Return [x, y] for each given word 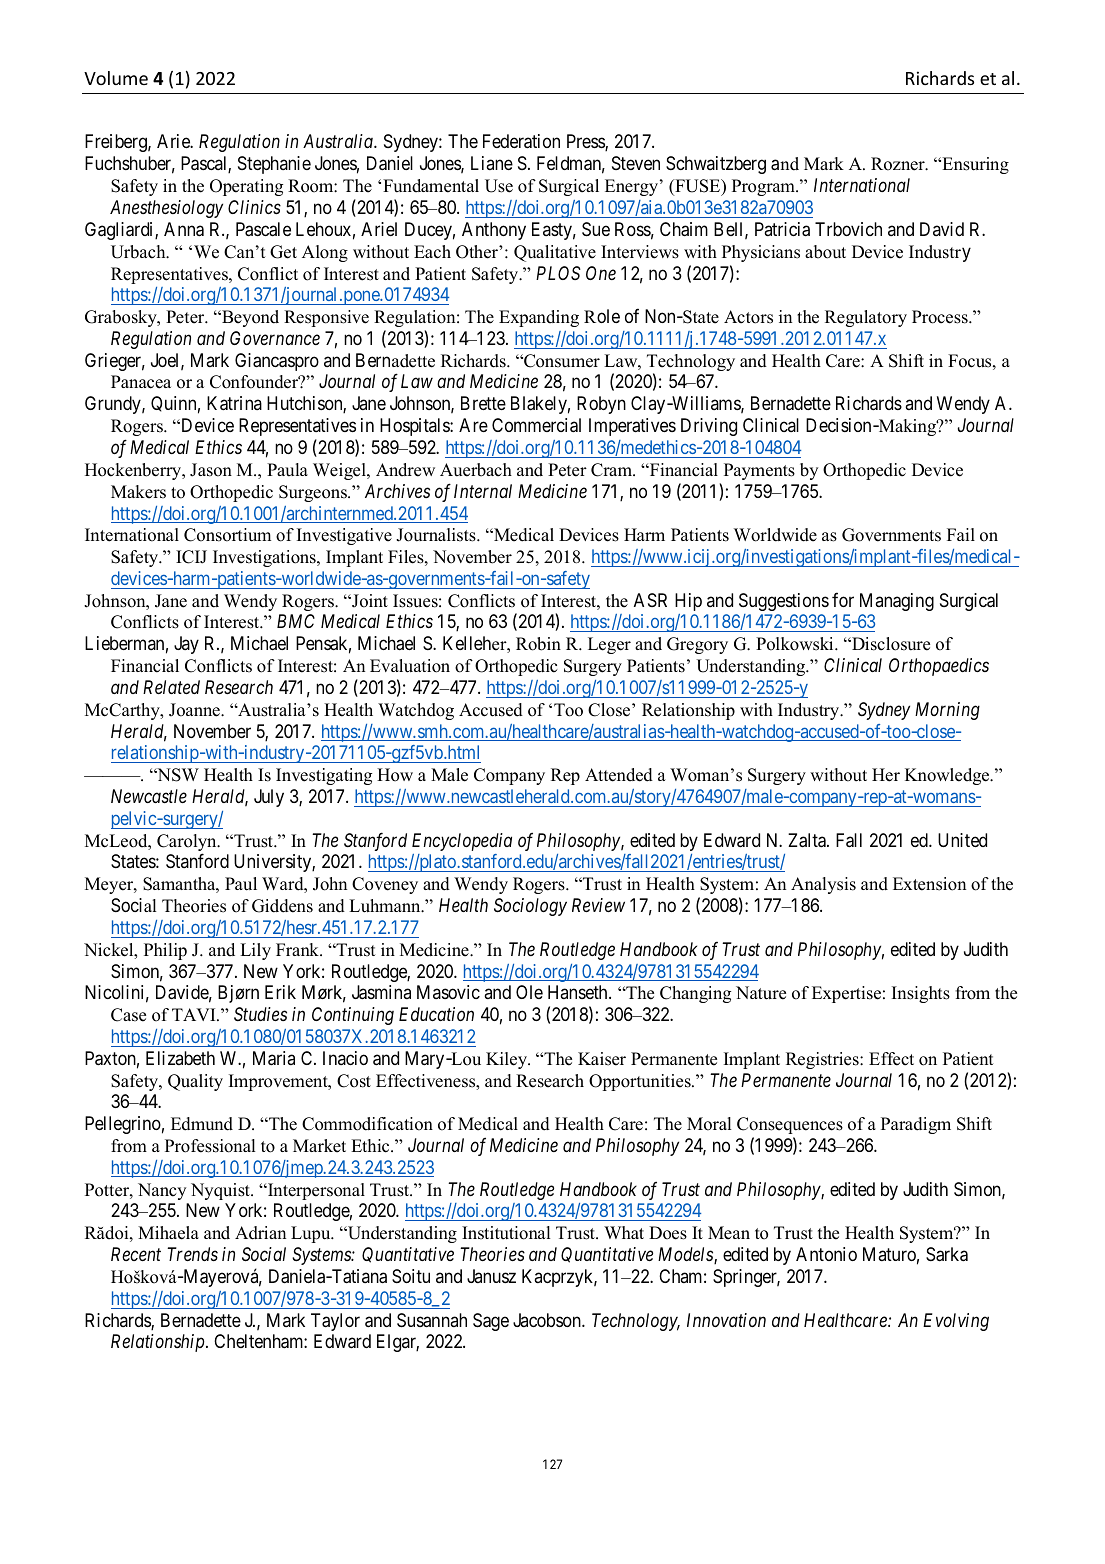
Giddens [282, 906]
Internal [483, 491]
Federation [521, 141]
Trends [192, 1254]
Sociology [530, 907]
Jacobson [548, 1320]
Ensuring [974, 165]
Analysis [823, 885]
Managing [897, 602]
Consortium [227, 535]
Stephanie [274, 165]
